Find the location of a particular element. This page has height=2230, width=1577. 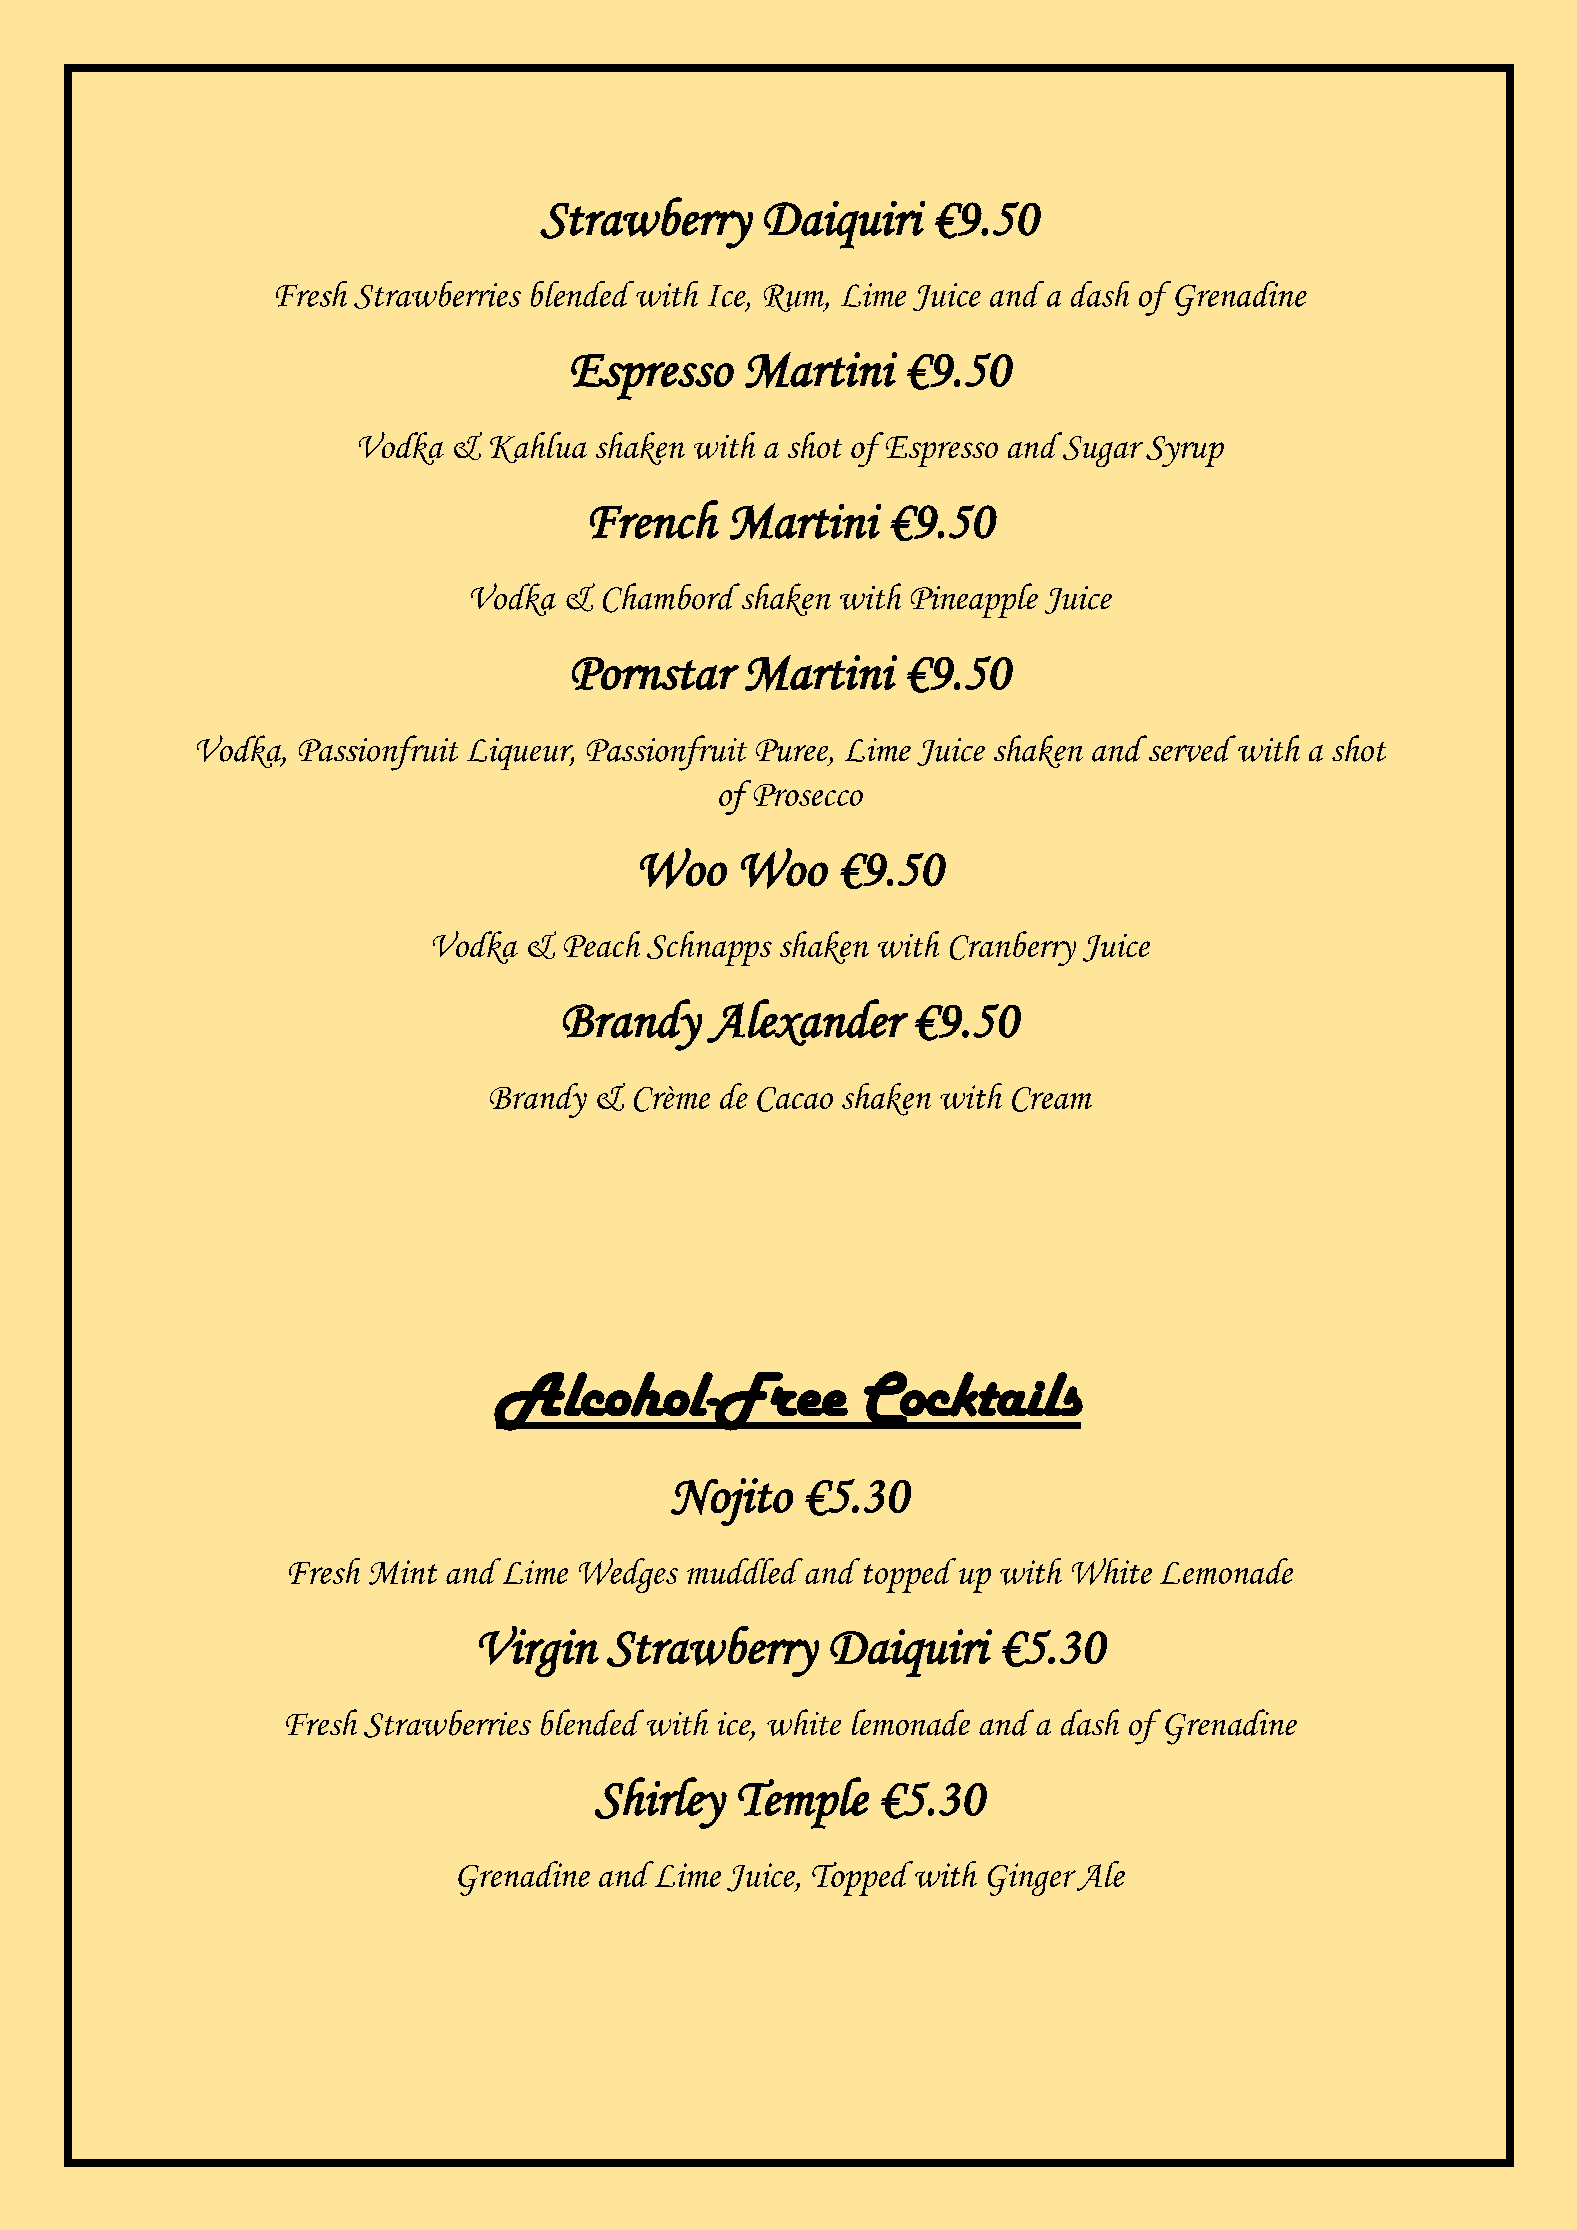

Mint is located at coordinates (403, 1572).
